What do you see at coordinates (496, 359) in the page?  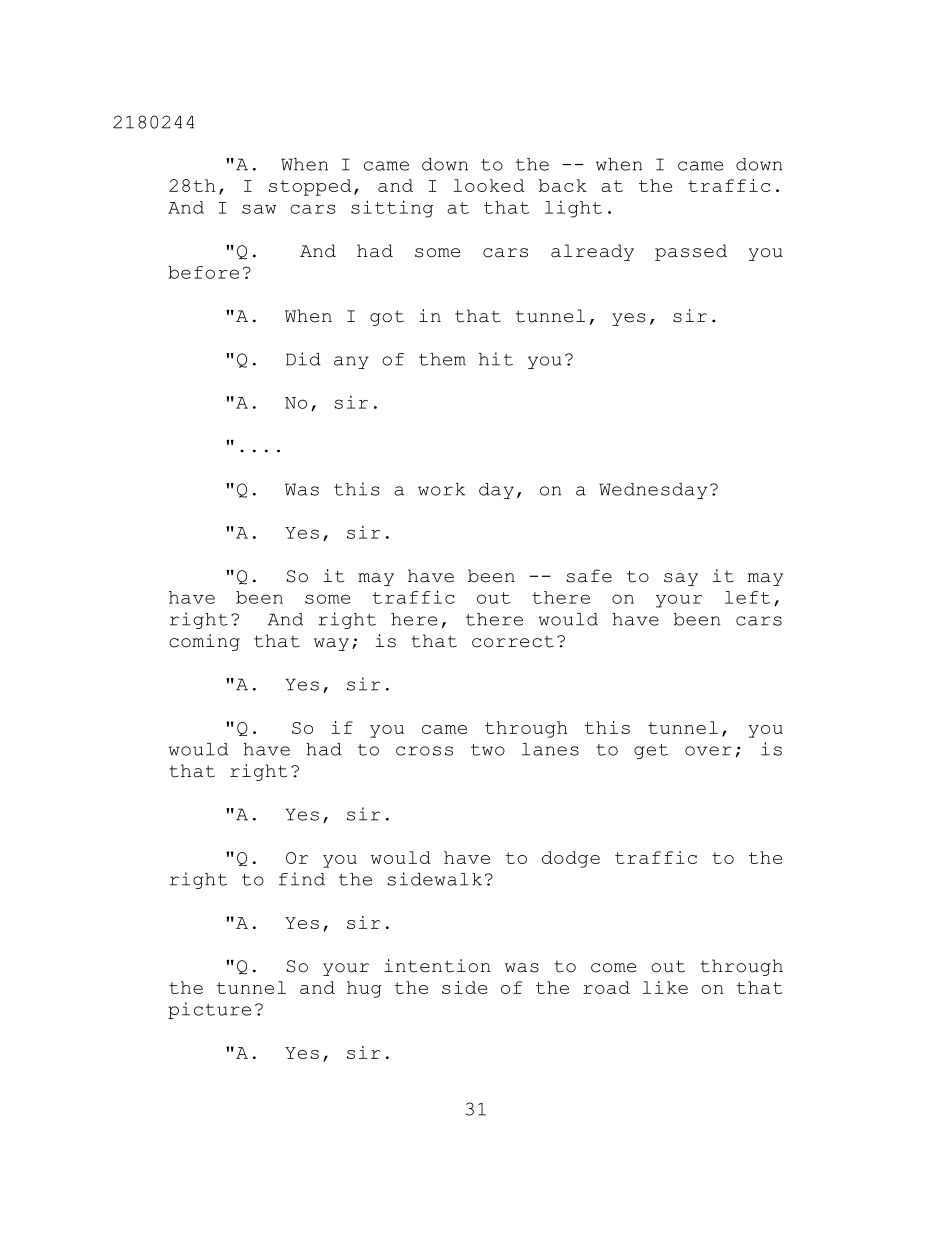 I see `hit` at bounding box center [496, 359].
